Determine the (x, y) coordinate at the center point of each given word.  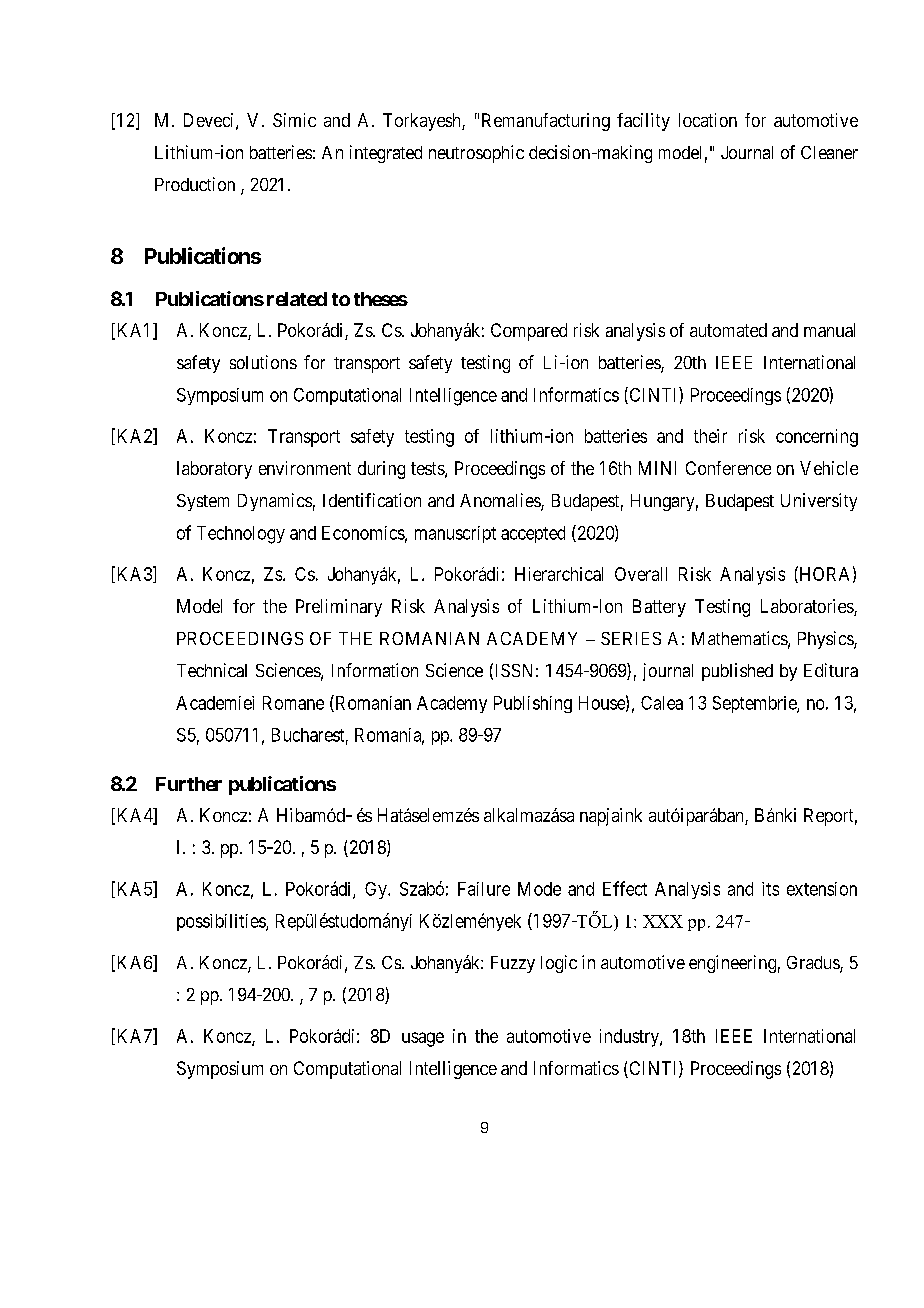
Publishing (533, 704)
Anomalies (501, 501)
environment (305, 468)
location (708, 120)
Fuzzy (513, 964)
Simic (294, 120)
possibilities (222, 922)
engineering (732, 964)
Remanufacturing (546, 122)
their (710, 436)
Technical (212, 670)
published (737, 672)
